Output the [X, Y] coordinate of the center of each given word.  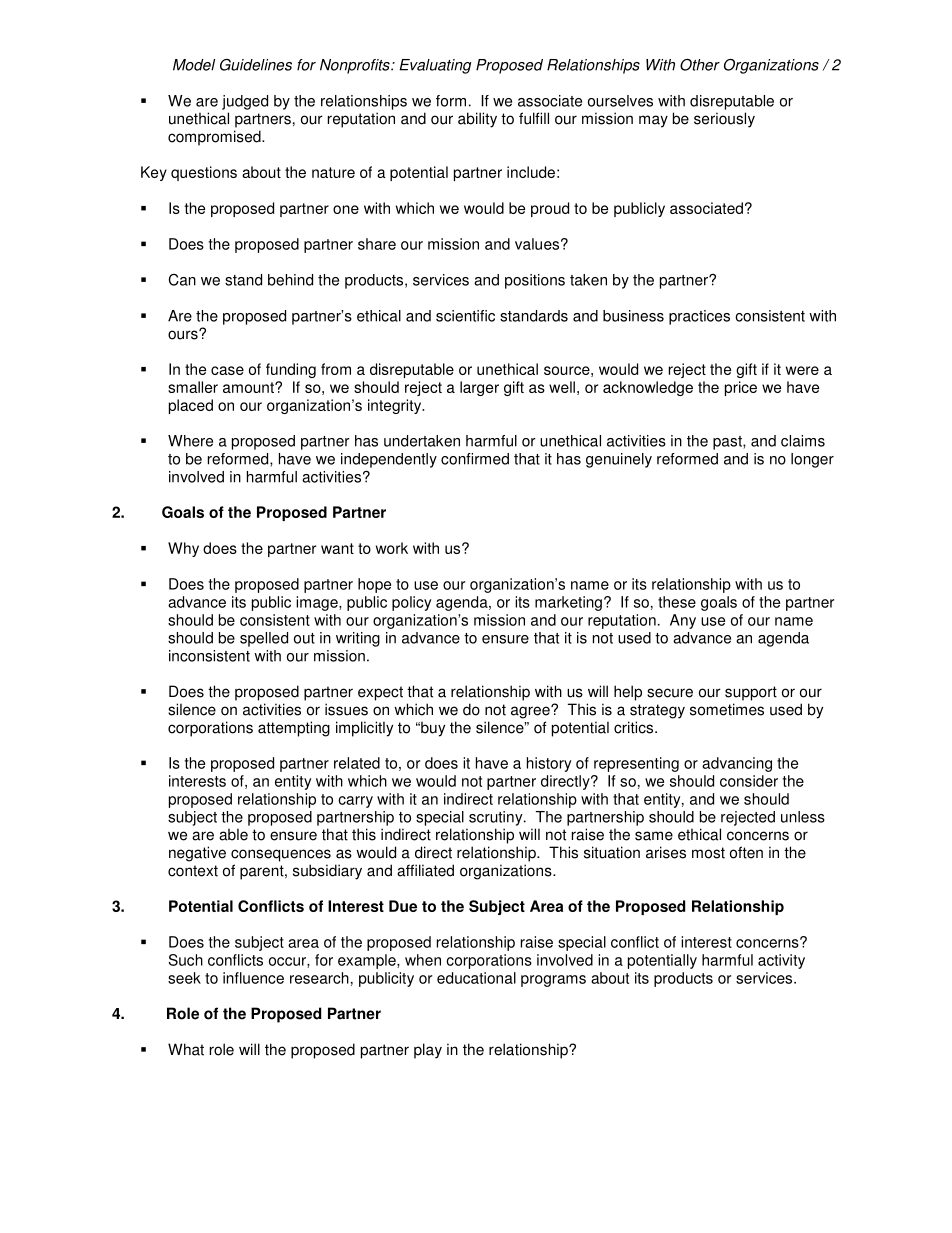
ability [477, 120]
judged [245, 102]
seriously [724, 120]
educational [476, 978]
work [392, 548]
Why [183, 549]
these [677, 602]
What [186, 1049]
